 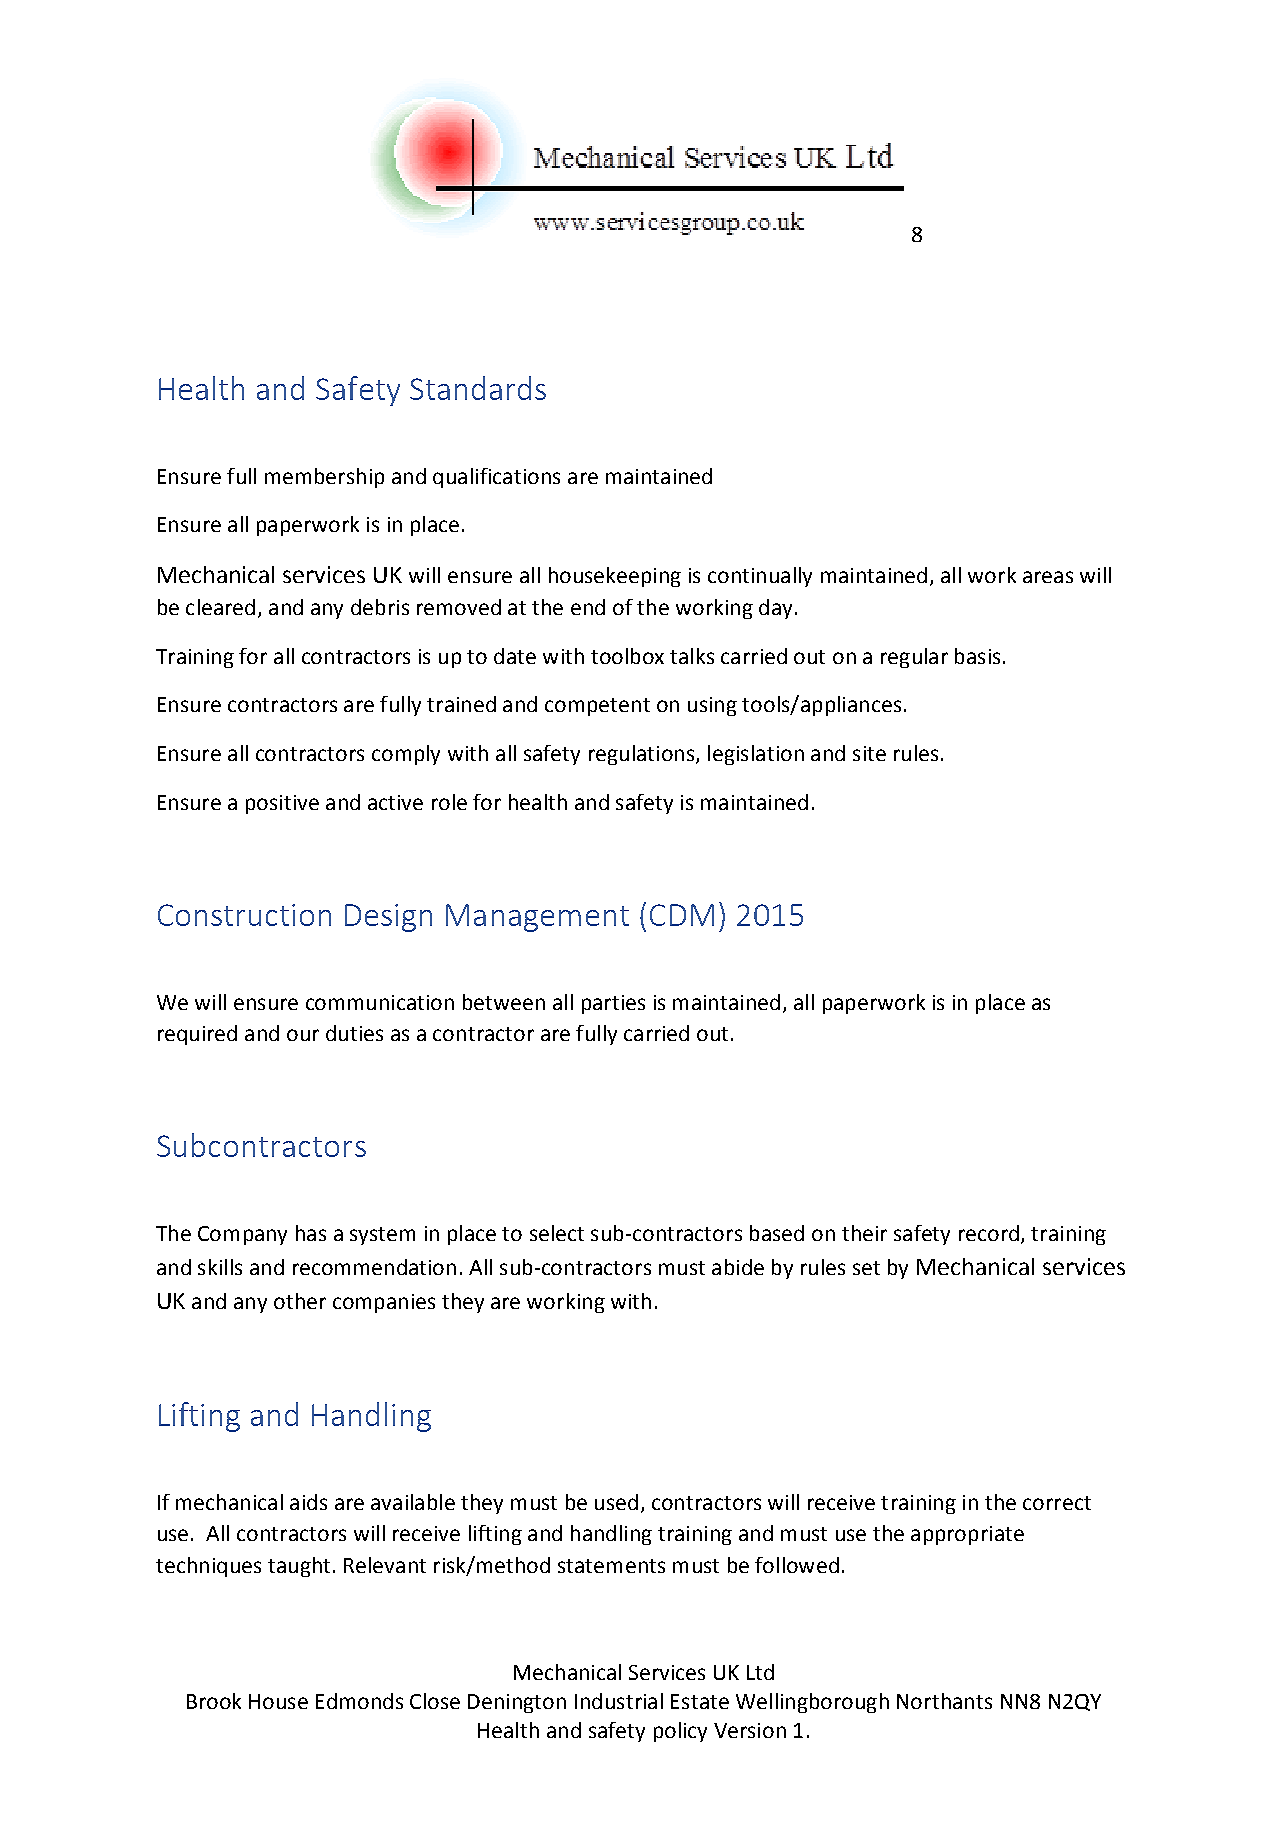 I want to click on site, so click(x=869, y=753).
